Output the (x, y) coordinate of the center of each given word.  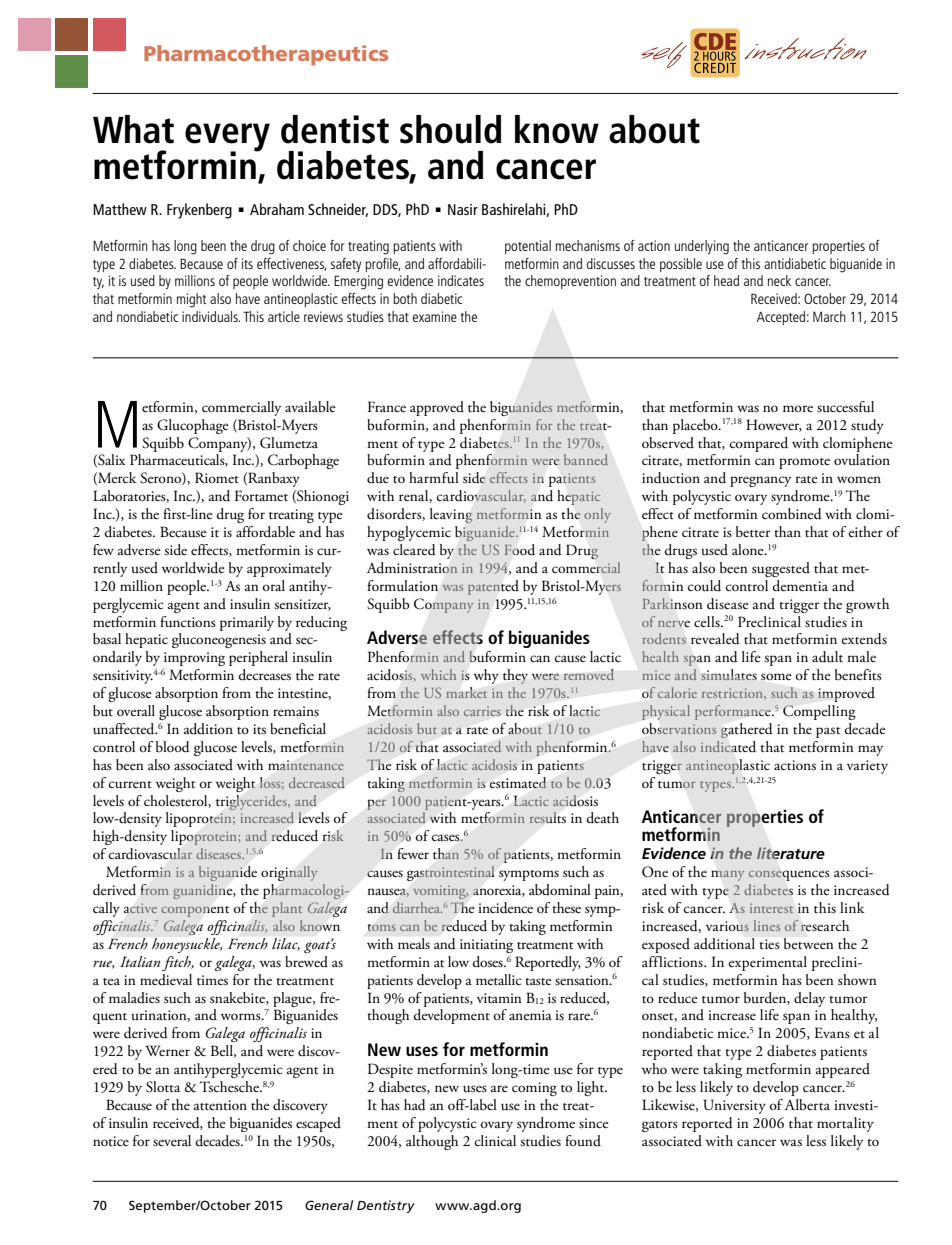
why (486, 676)
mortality (845, 1124)
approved (437, 408)
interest (771, 908)
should (450, 129)
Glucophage (193, 426)
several (172, 1141)
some (776, 676)
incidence (505, 908)
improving (194, 659)
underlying (702, 247)
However (774, 425)
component (195, 911)
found (583, 1140)
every (227, 138)
